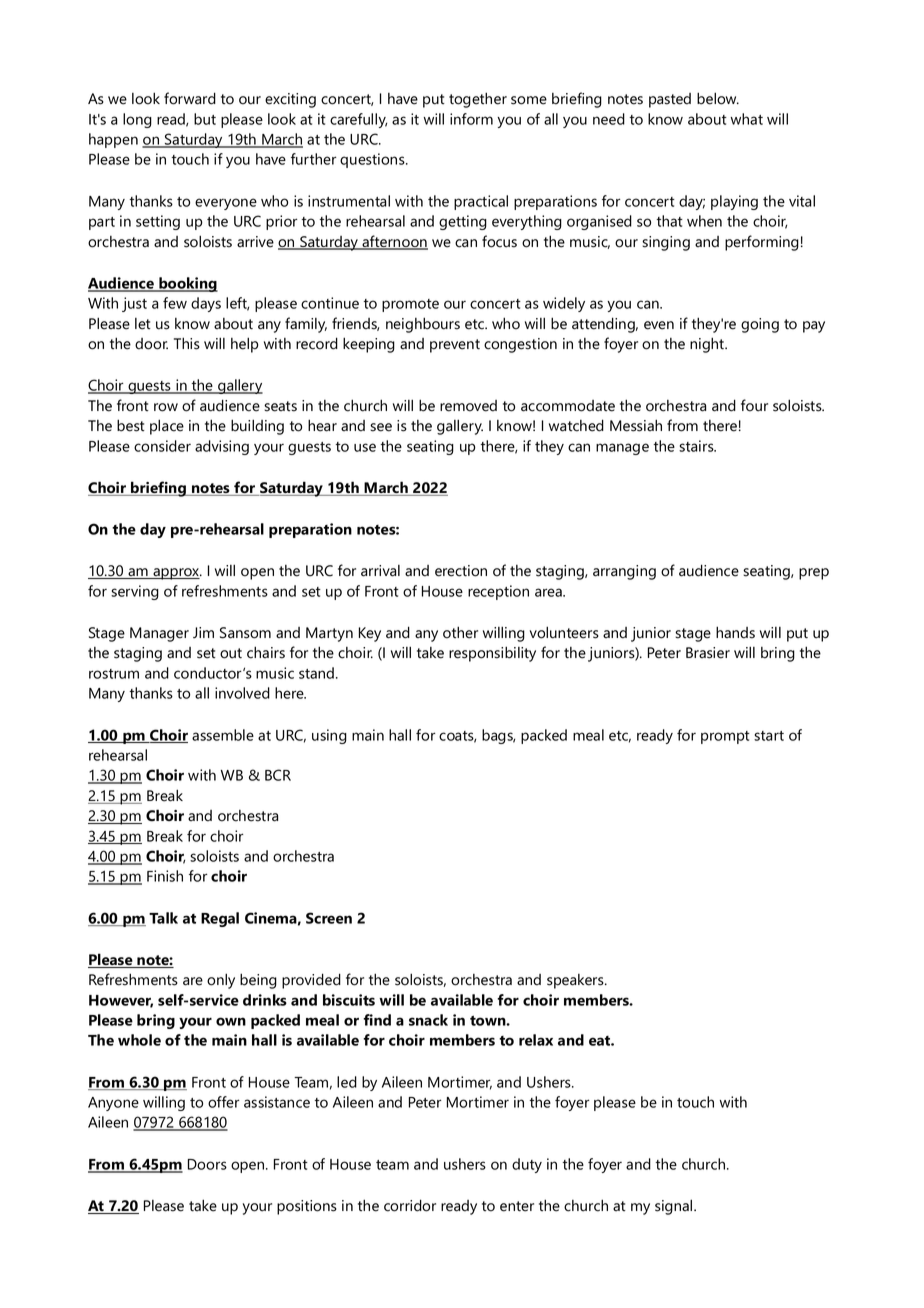 The image size is (924, 1308). I want to click on assemble, so click(223, 735).
